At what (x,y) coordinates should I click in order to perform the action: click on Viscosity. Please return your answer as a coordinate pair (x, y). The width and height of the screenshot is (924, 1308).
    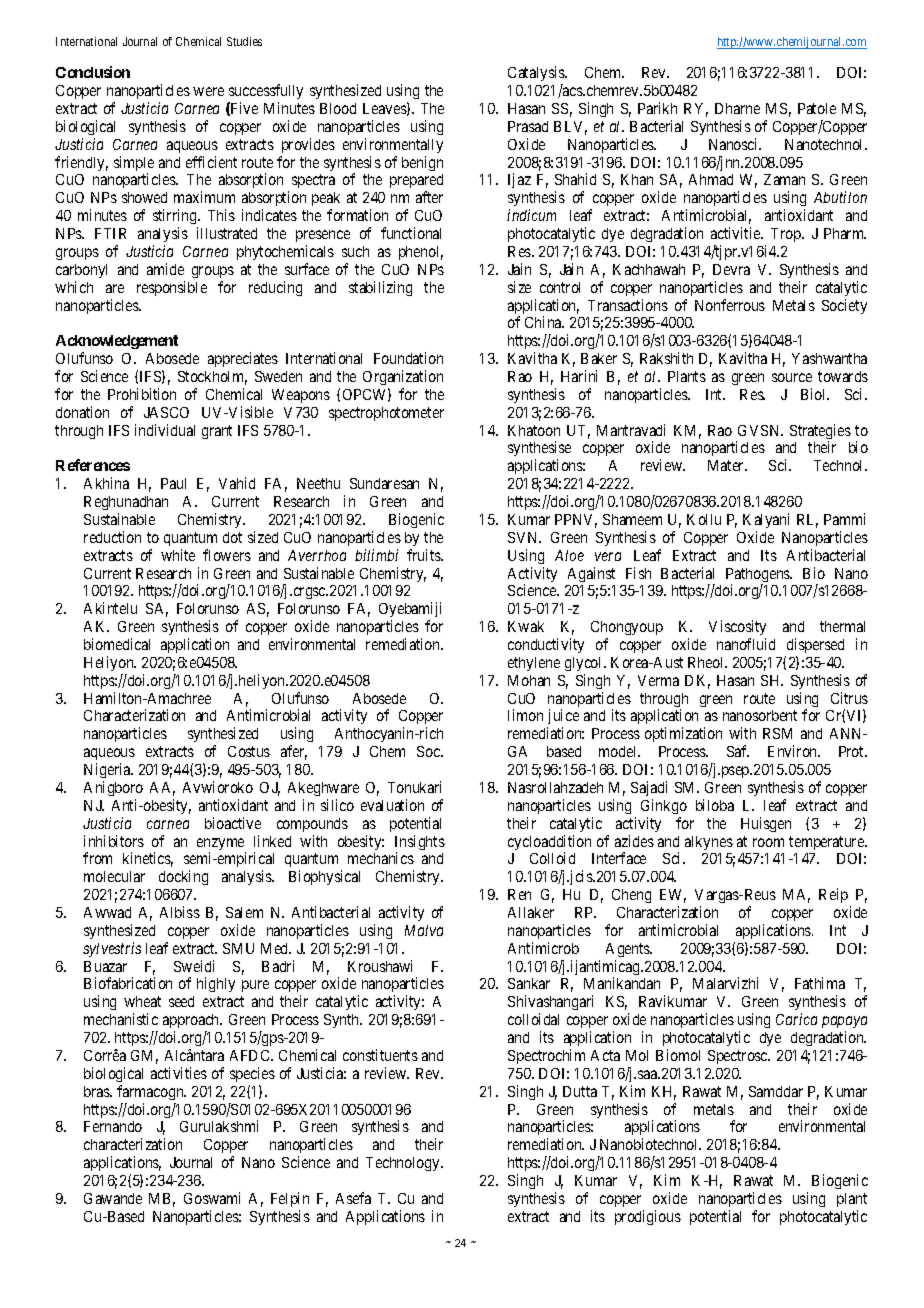
    Looking at the image, I should click on (737, 627).
